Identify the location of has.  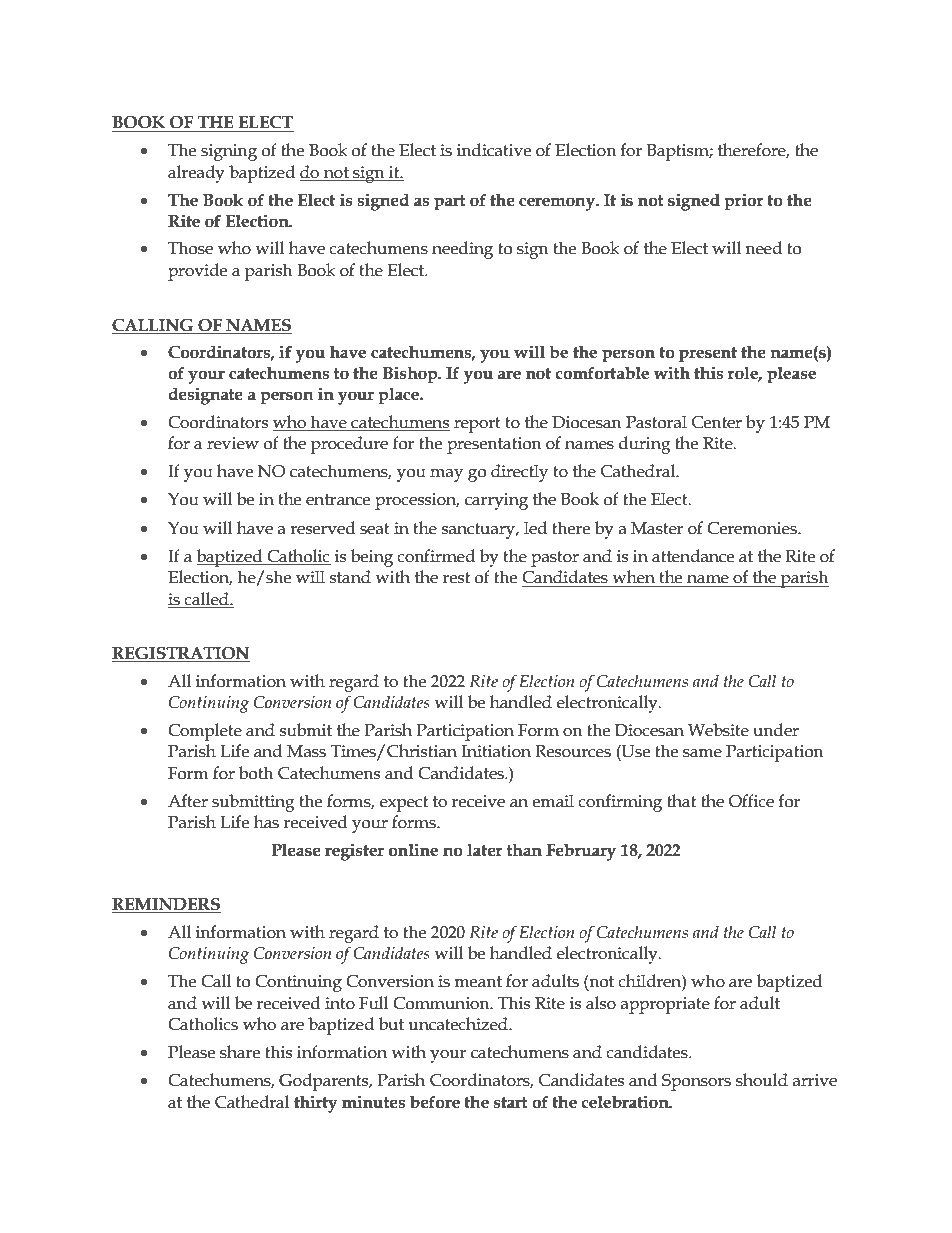
(266, 822).
